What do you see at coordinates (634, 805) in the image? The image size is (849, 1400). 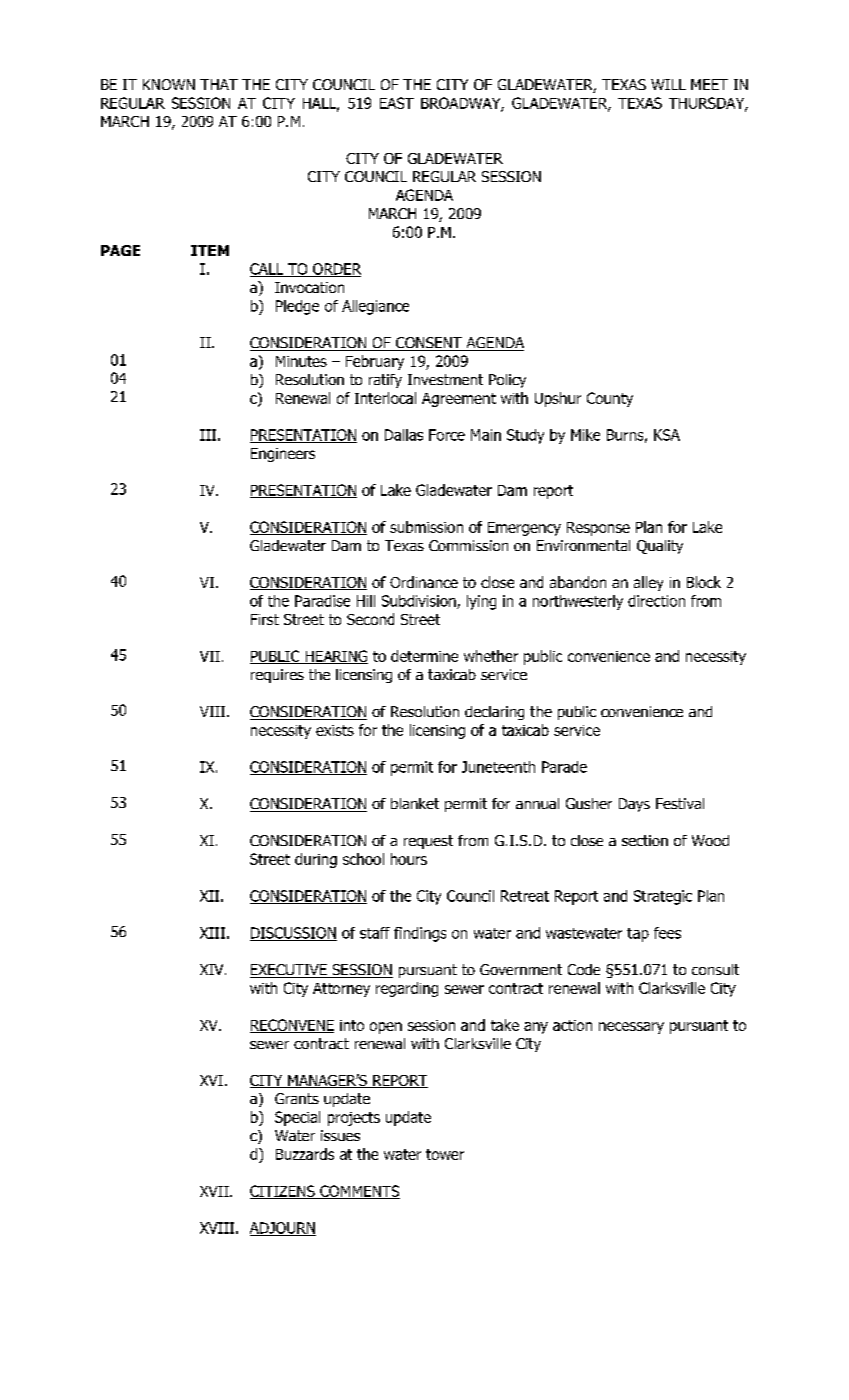 I see `Days` at bounding box center [634, 805].
